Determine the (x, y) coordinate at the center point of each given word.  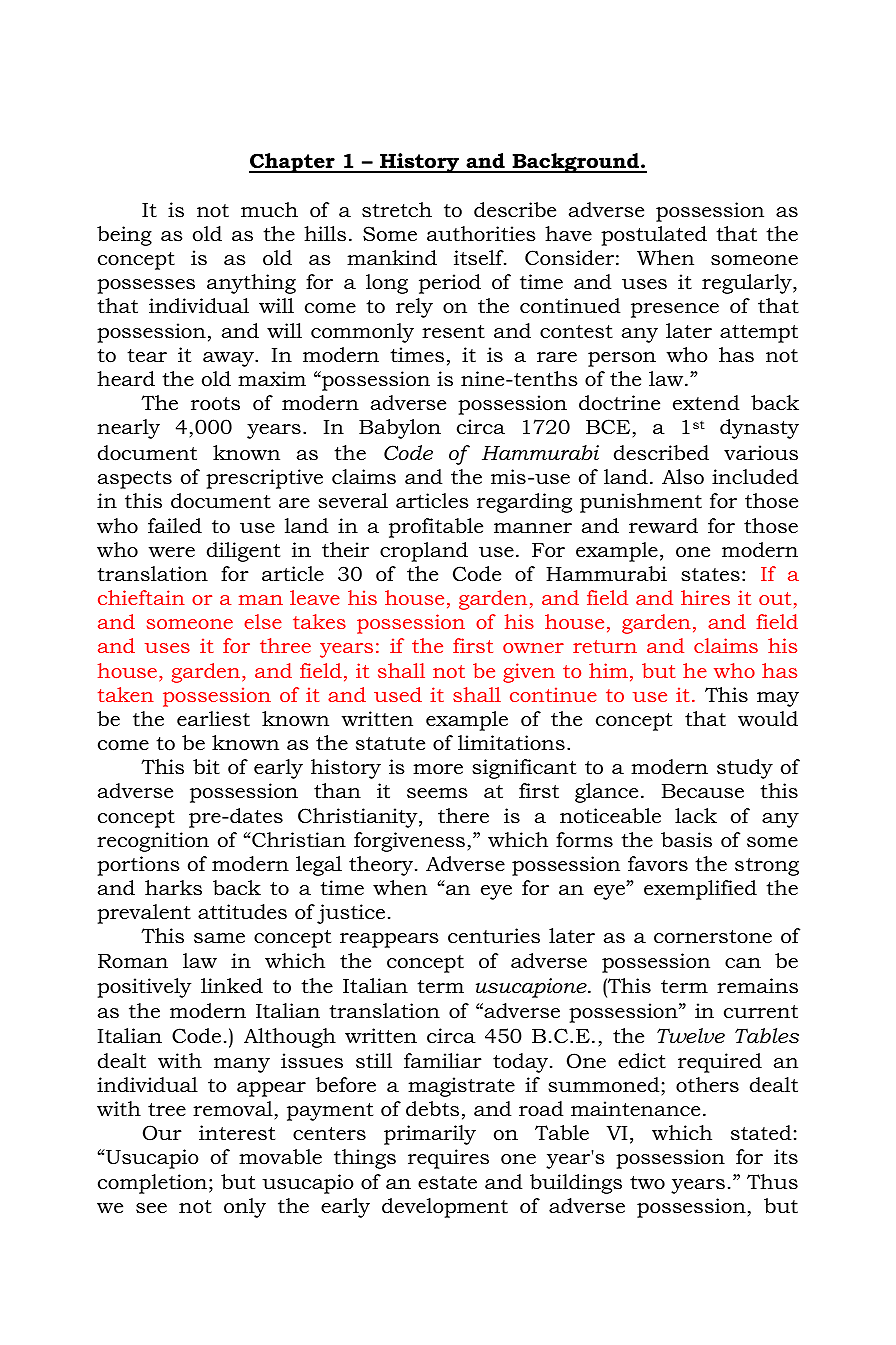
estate (447, 1183)
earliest (213, 719)
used (398, 694)
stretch (397, 210)
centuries (494, 936)
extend (706, 403)
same (219, 938)
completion (152, 1184)
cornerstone (713, 937)
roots (215, 404)
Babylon (400, 429)
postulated (654, 236)
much (269, 210)
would (768, 719)
